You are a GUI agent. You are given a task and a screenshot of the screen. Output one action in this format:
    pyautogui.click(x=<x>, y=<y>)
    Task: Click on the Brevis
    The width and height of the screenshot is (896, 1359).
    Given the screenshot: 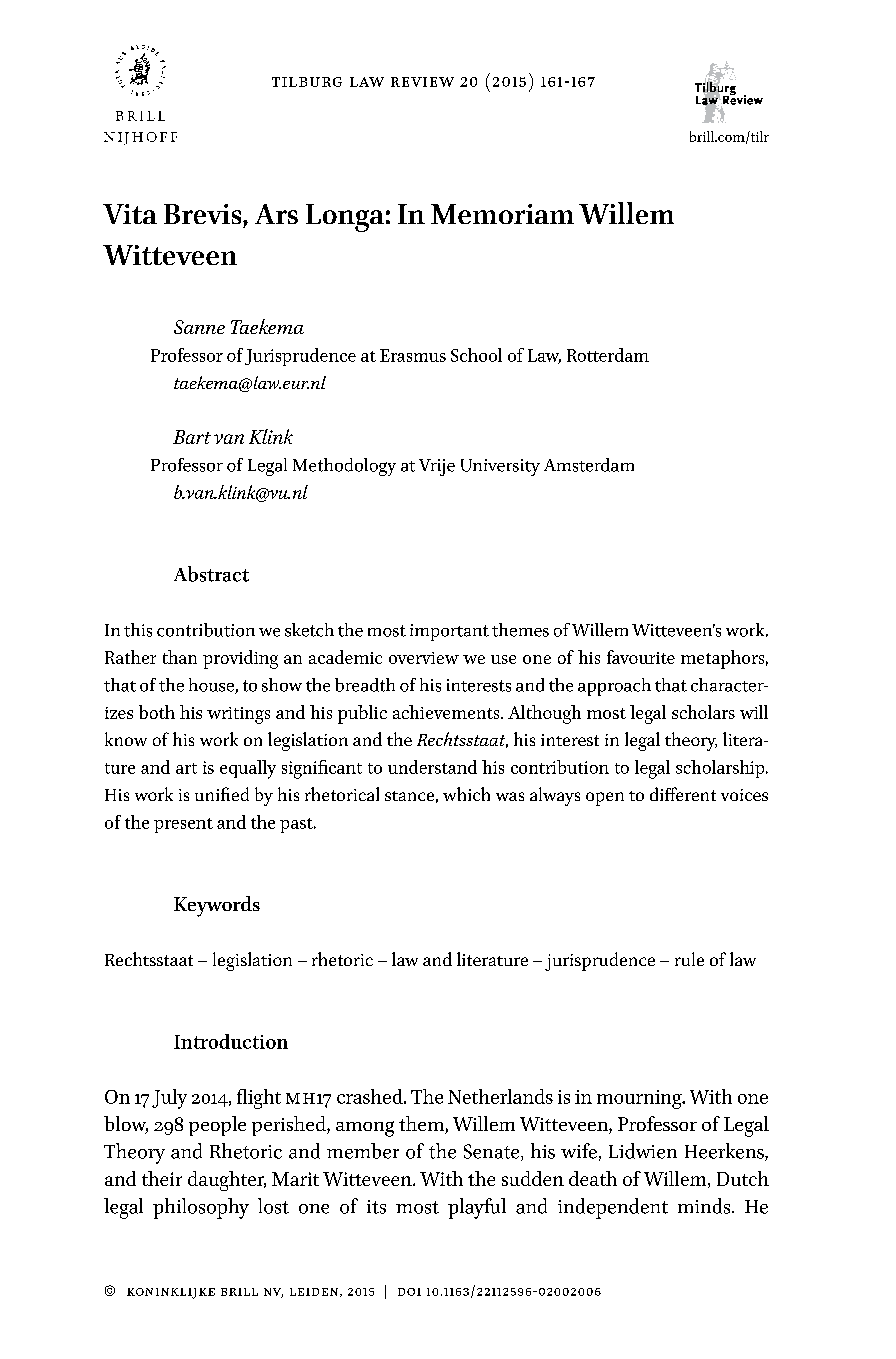 What is the action you would take?
    pyautogui.click(x=204, y=214)
